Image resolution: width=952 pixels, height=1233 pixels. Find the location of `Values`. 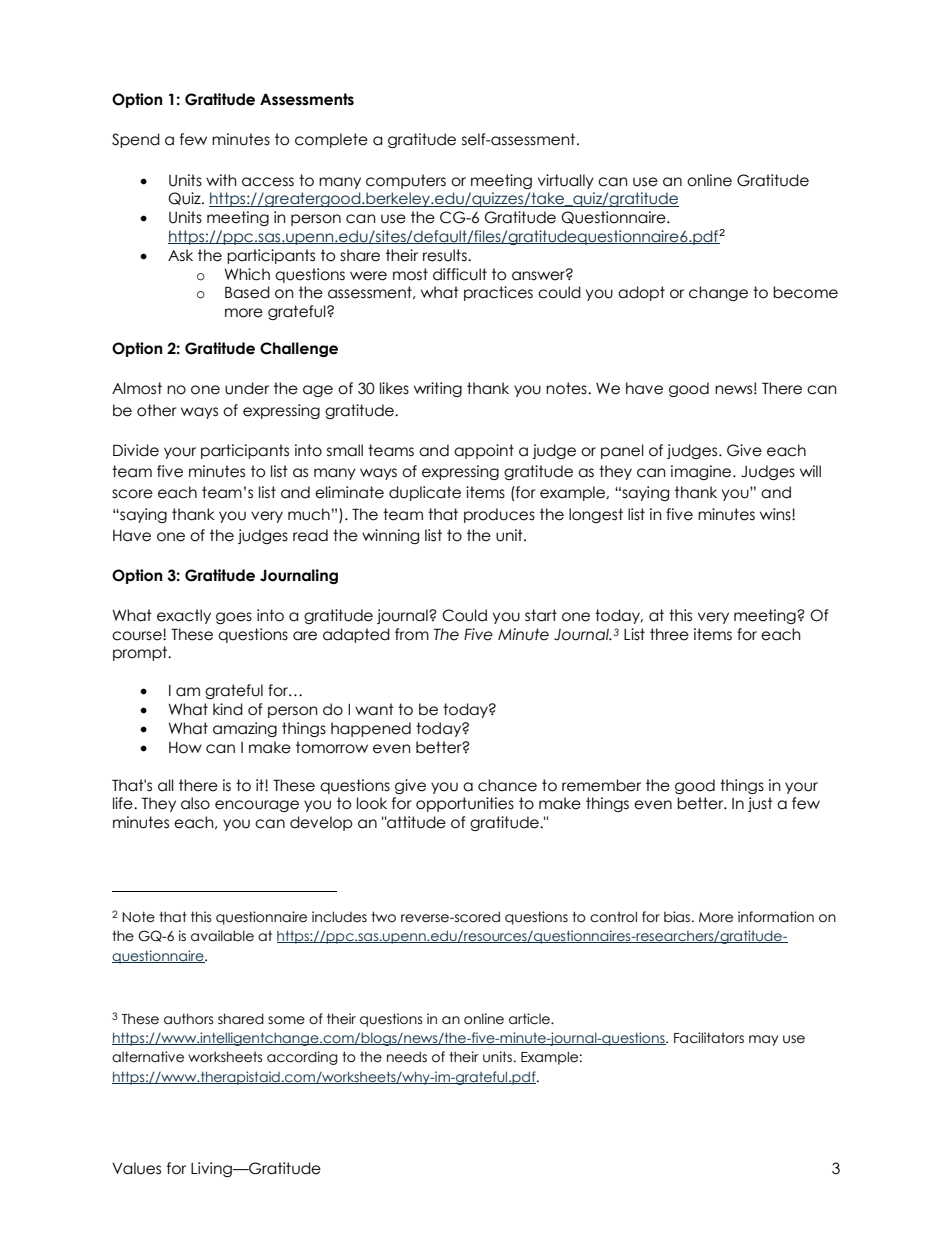

Values is located at coordinates (136, 1168).
